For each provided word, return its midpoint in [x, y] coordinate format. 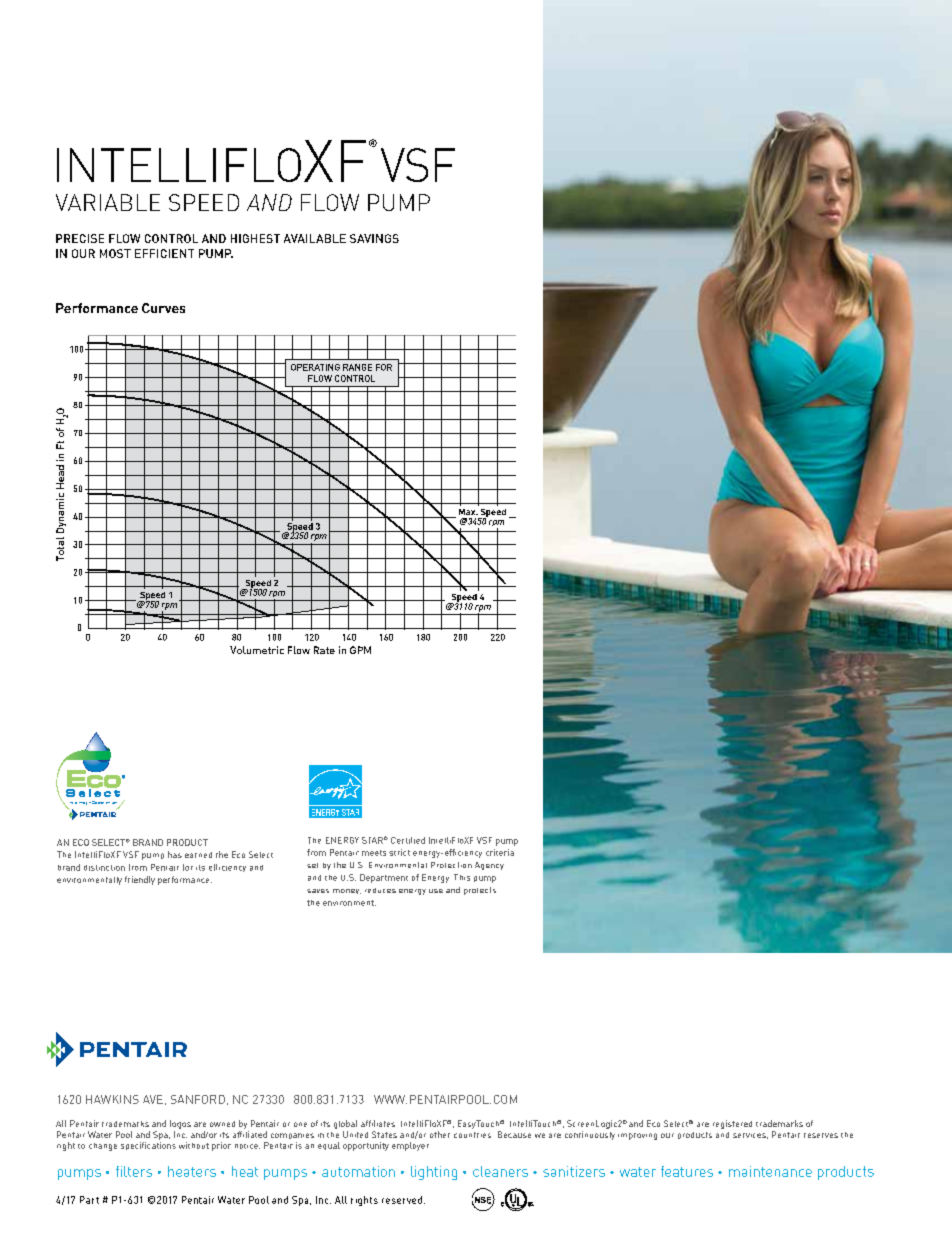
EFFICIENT [164, 253]
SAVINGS [374, 238]
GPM [360, 650]
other [440, 1134]
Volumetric [257, 650]
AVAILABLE [315, 238]
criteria [500, 852]
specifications [148, 1146]
